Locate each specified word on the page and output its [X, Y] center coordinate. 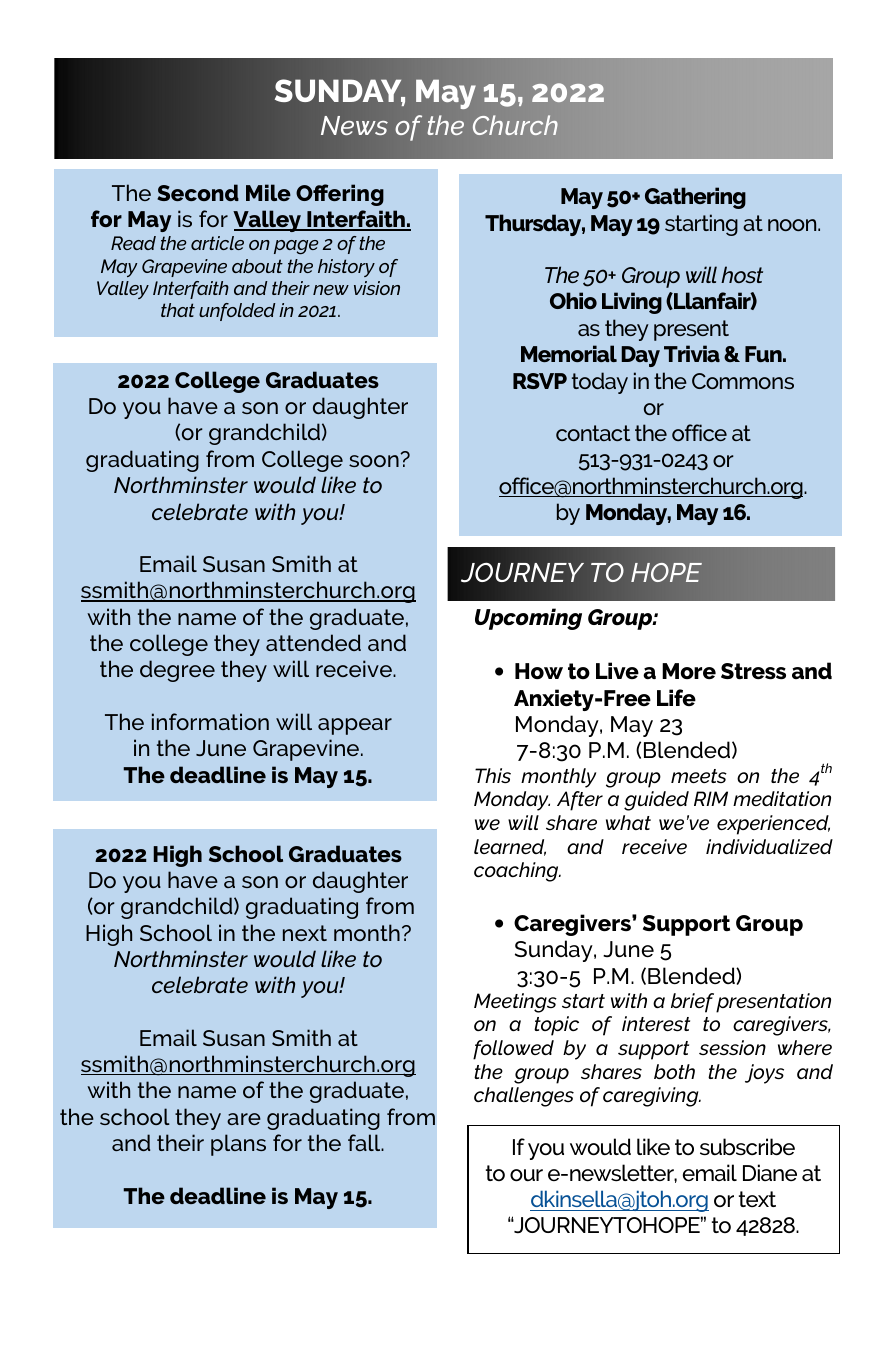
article [217, 243]
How [539, 671]
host [742, 274]
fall [365, 1142]
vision [377, 288]
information [210, 721]
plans [238, 1145]
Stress [753, 671]
